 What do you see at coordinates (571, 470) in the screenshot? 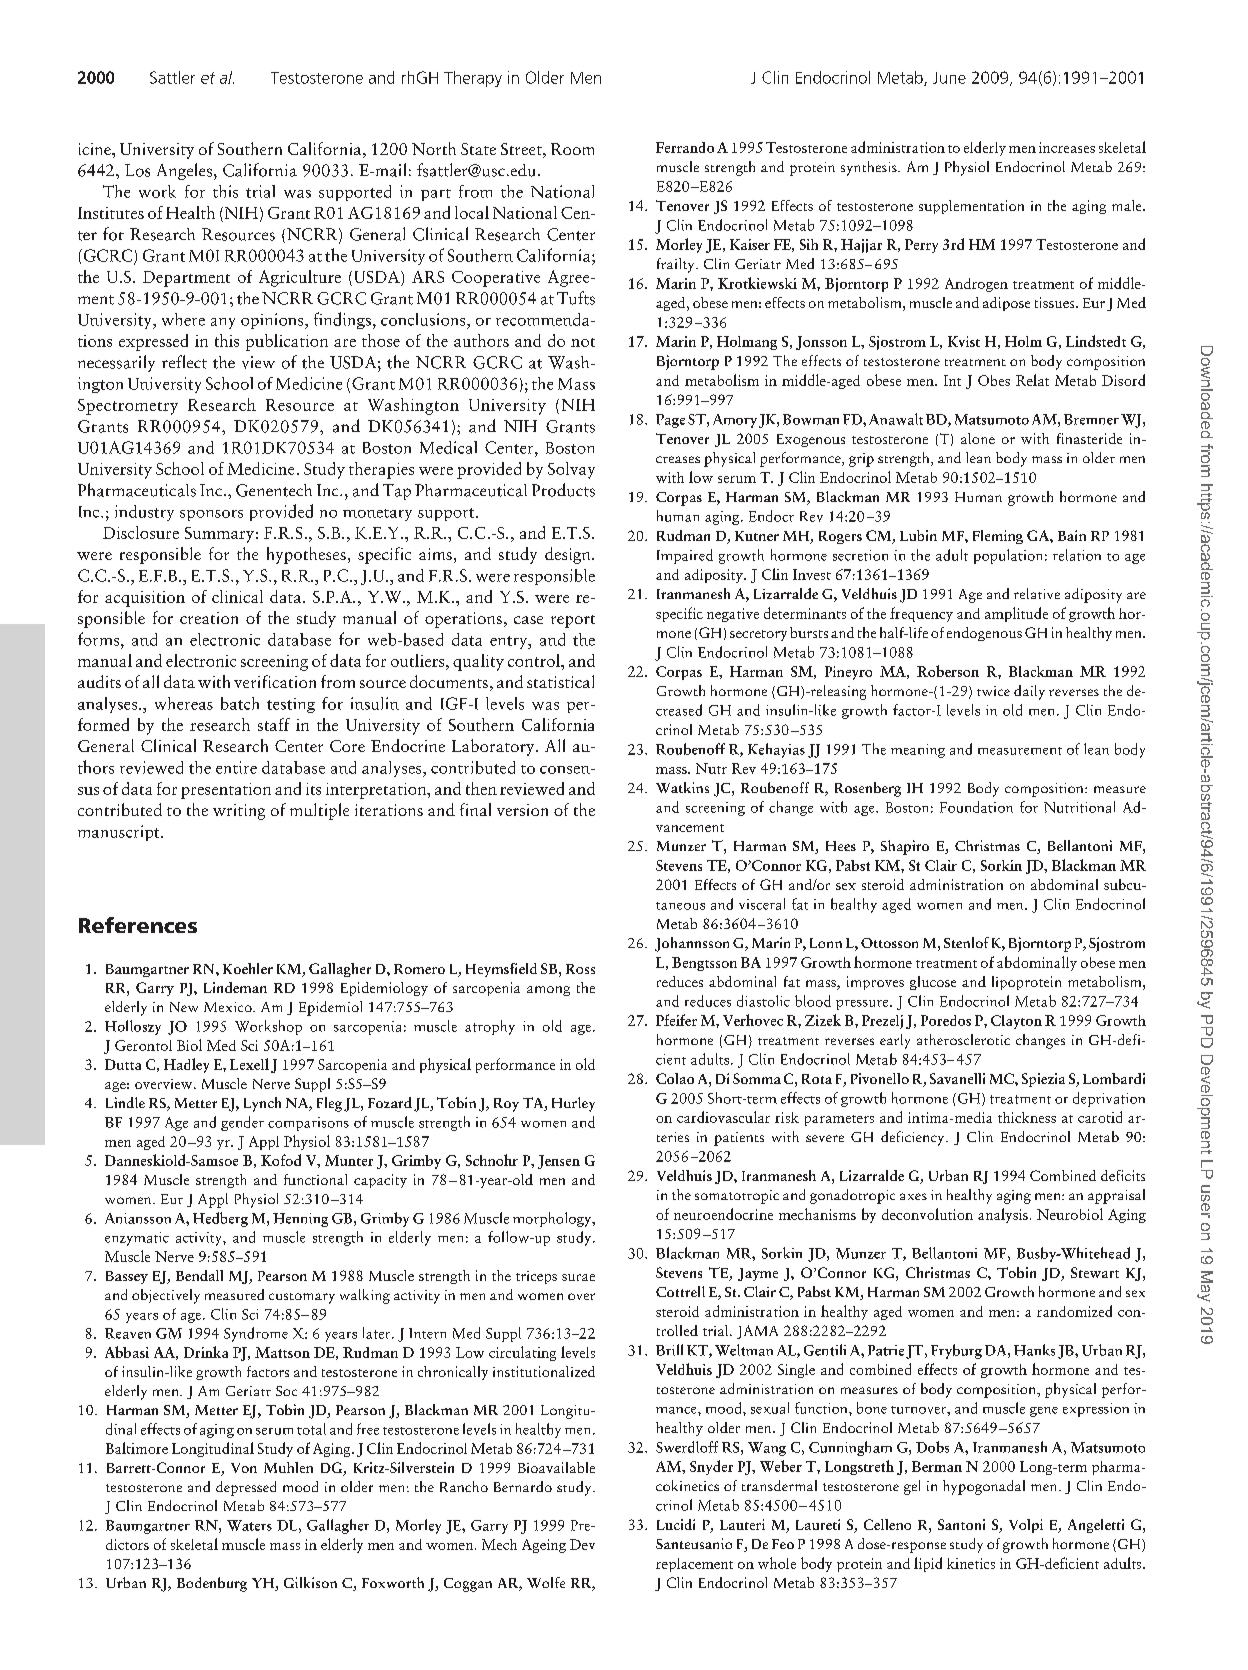
I see `Solvay` at bounding box center [571, 470].
